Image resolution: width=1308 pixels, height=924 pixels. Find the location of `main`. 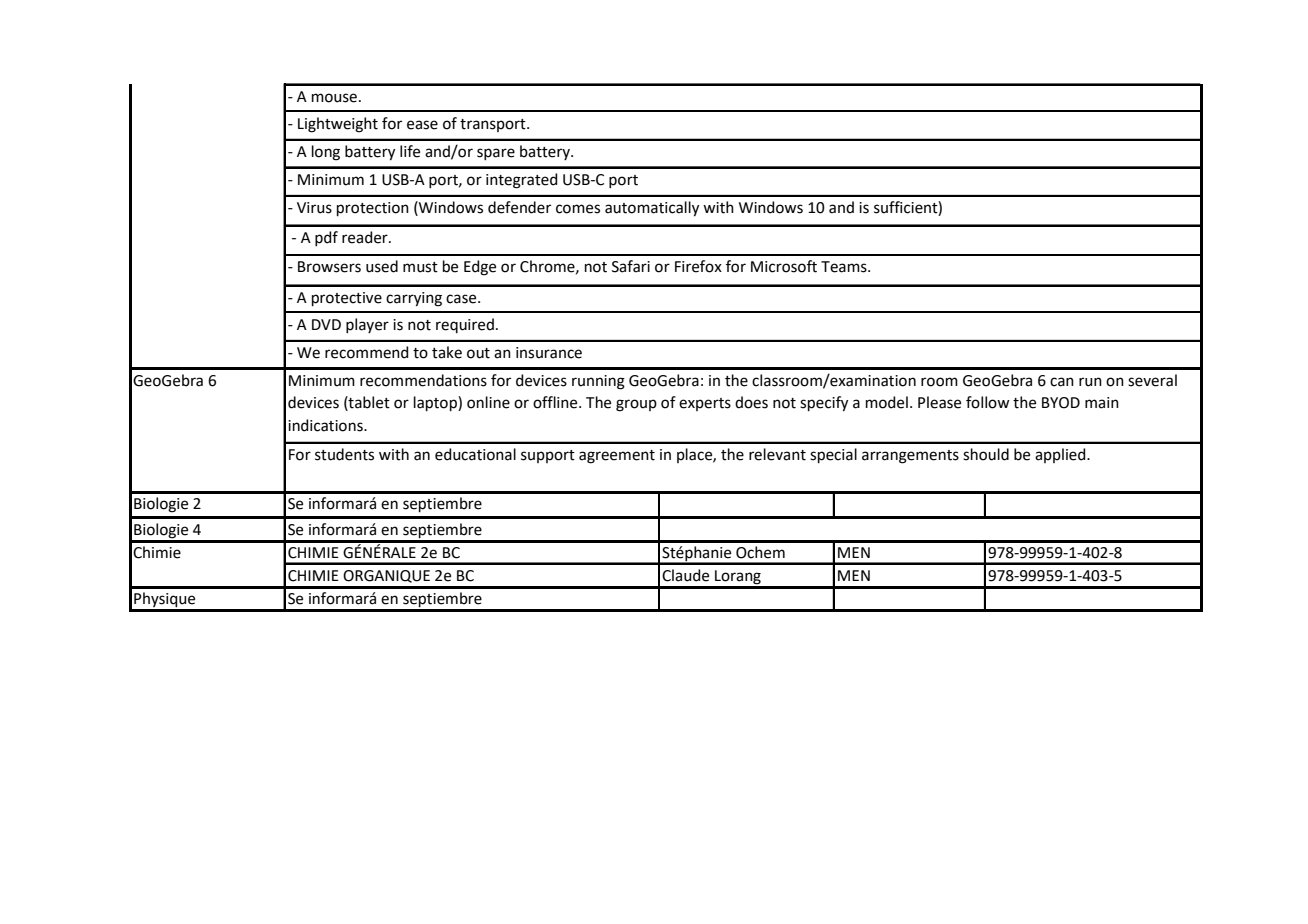

main is located at coordinates (1102, 403).
